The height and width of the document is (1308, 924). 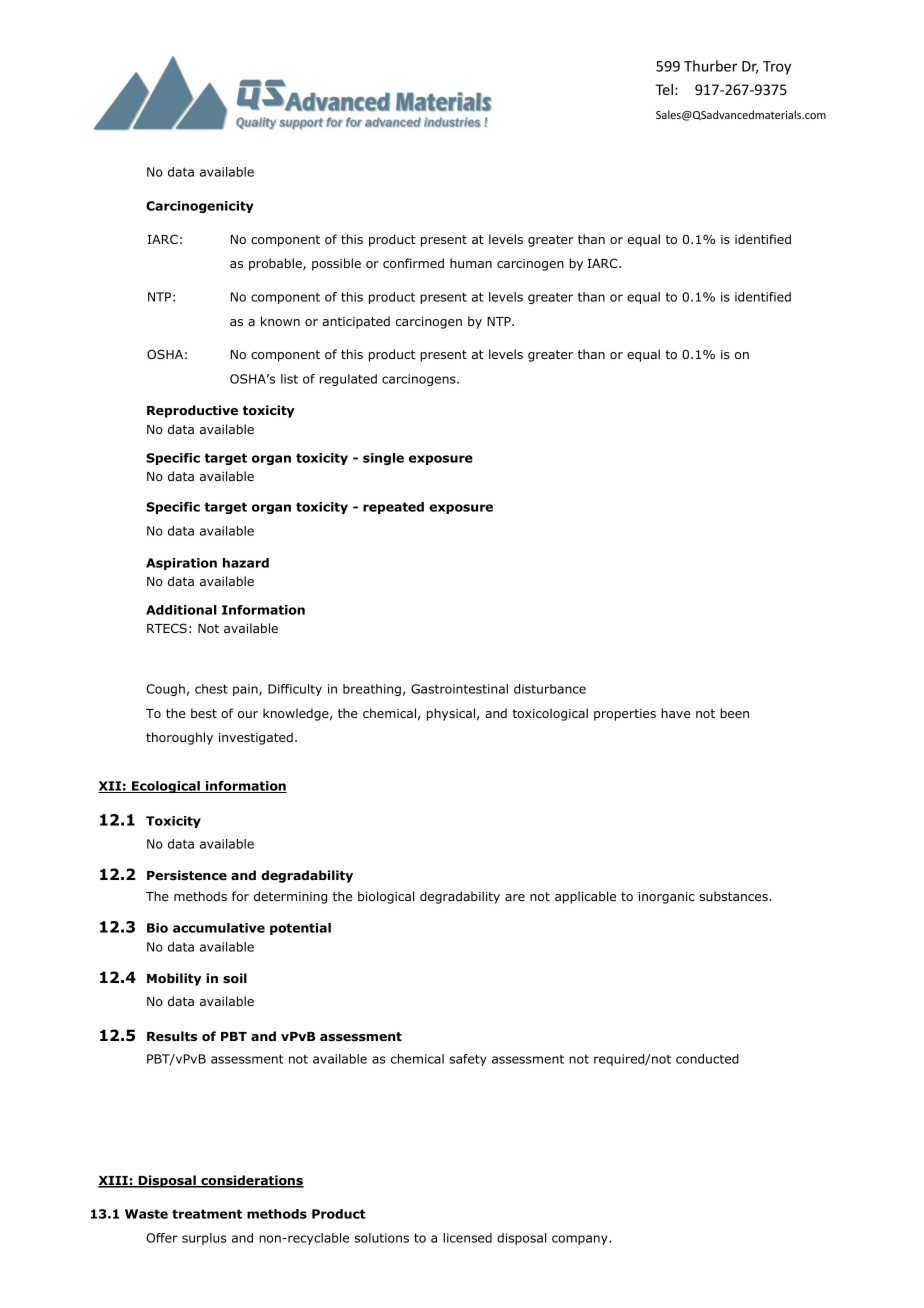 What do you see at coordinates (471, 263) in the document?
I see `human` at bounding box center [471, 263].
